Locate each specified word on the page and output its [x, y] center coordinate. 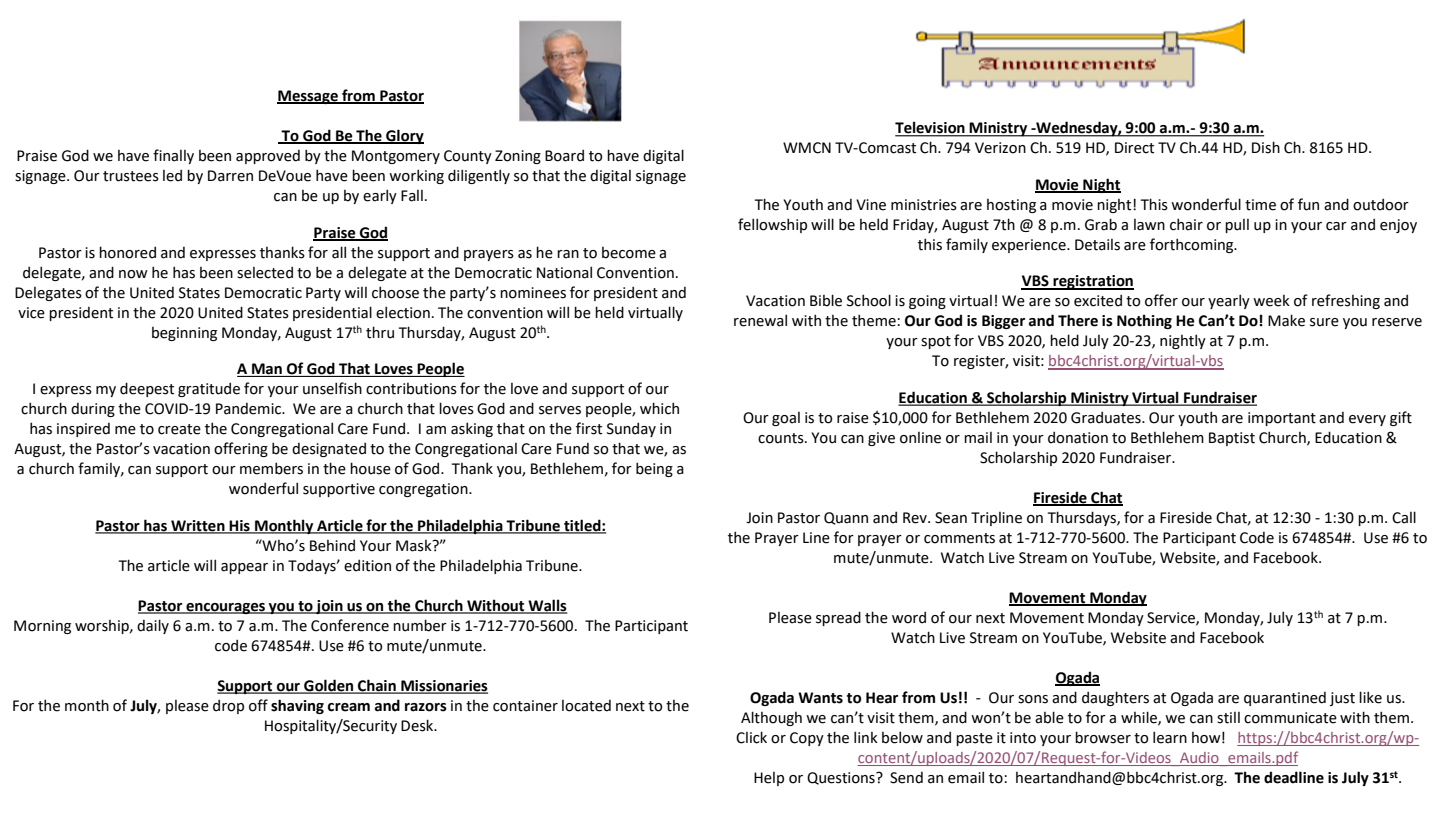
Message [308, 97]
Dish [1266, 147]
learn [1170, 737]
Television [931, 128]
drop [228, 707]
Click [751, 737]
